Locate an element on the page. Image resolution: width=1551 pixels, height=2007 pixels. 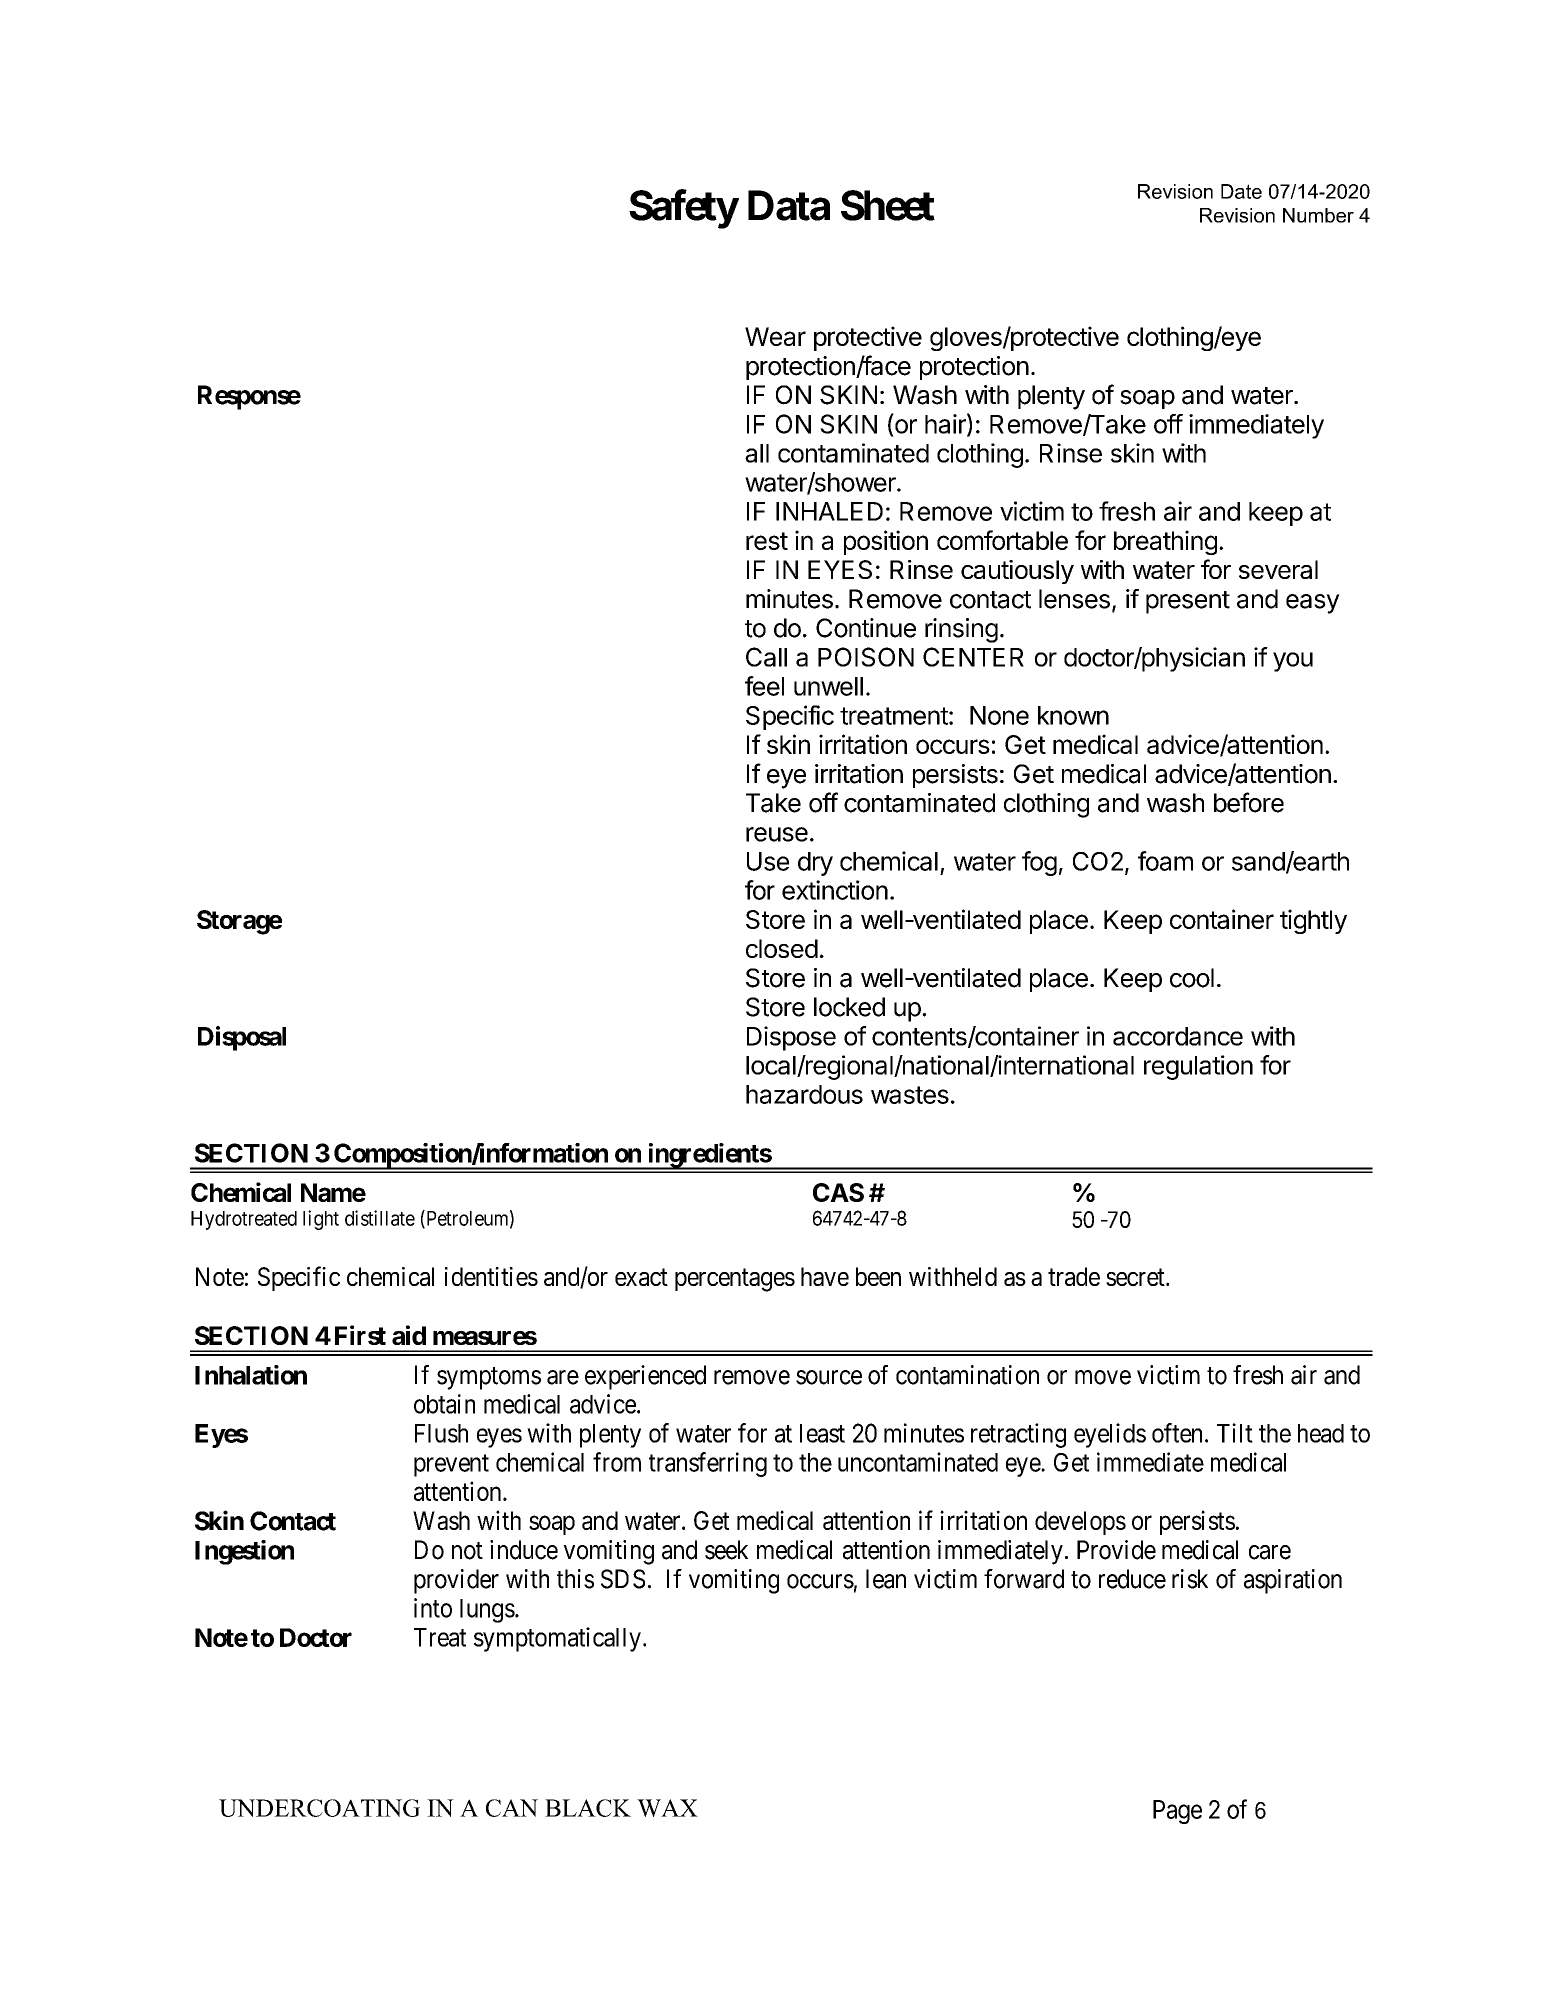
Data is located at coordinates (789, 205).
